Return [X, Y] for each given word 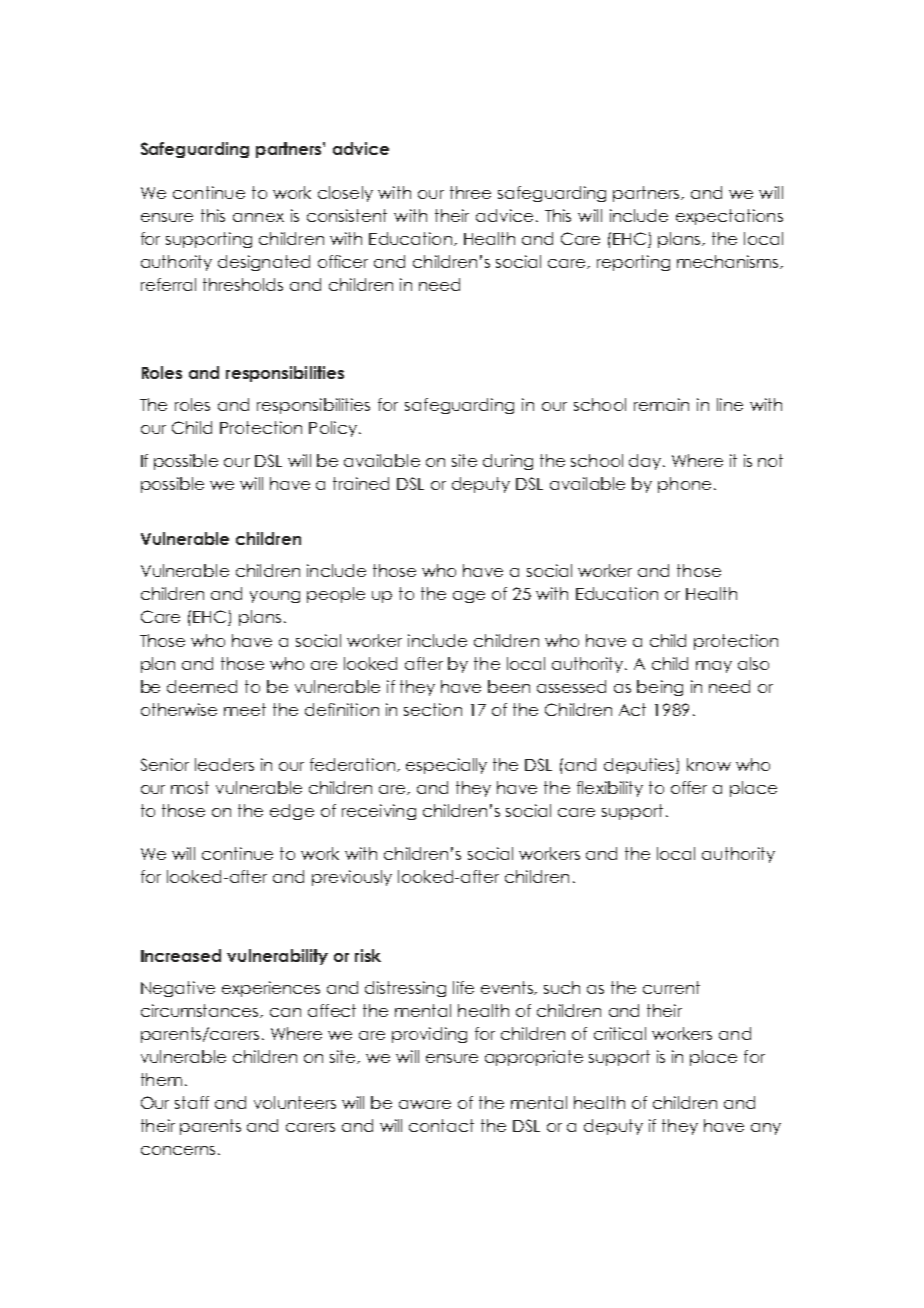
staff [192, 1102]
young [275, 597]
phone [684, 485]
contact [441, 1125]
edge [292, 812]
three [470, 192]
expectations [729, 217]
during [508, 462]
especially [446, 766]
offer [689, 787]
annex [258, 217]
